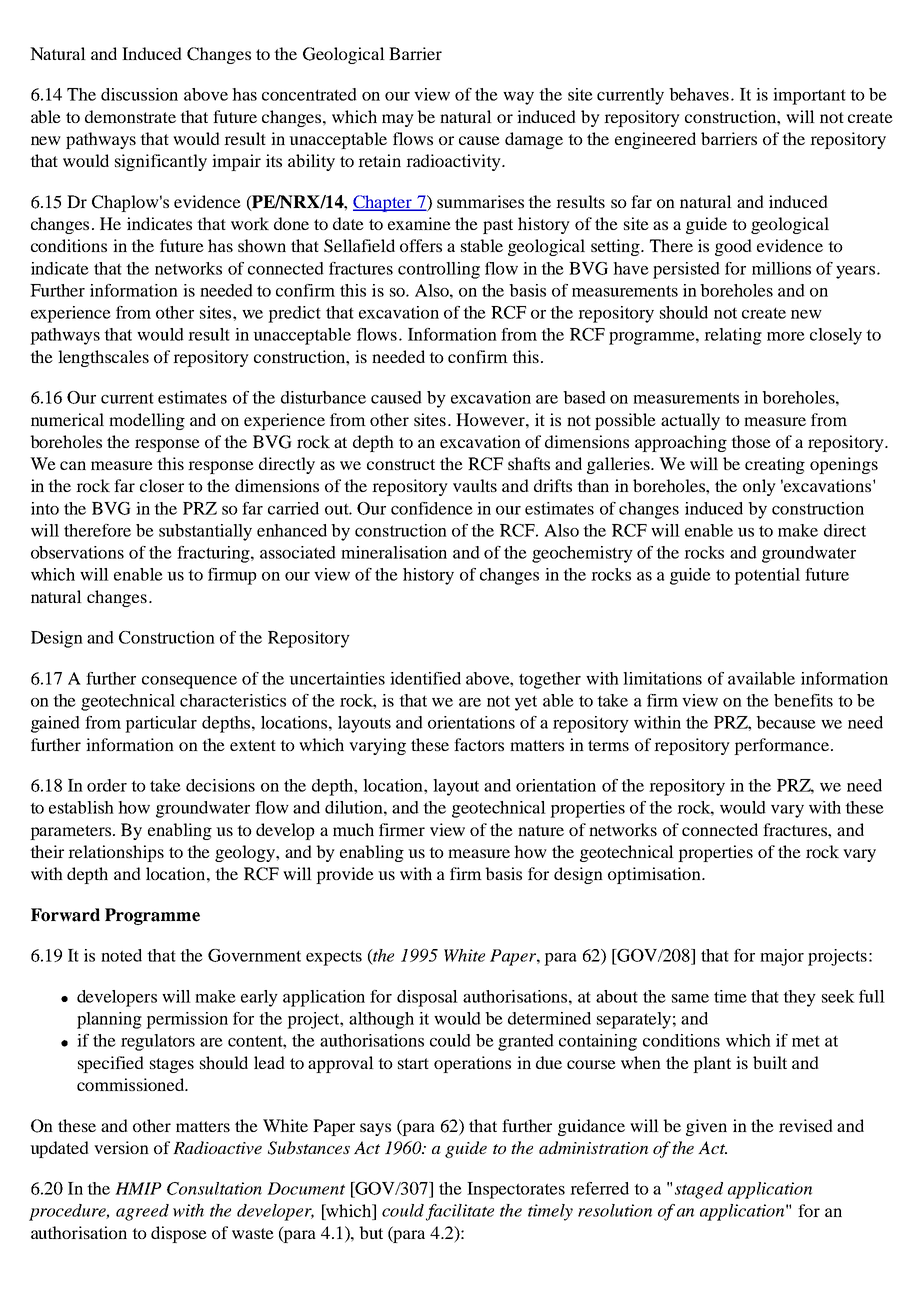  Describe the element at coordinates (699, 1190) in the screenshot. I see `staged` at that location.
